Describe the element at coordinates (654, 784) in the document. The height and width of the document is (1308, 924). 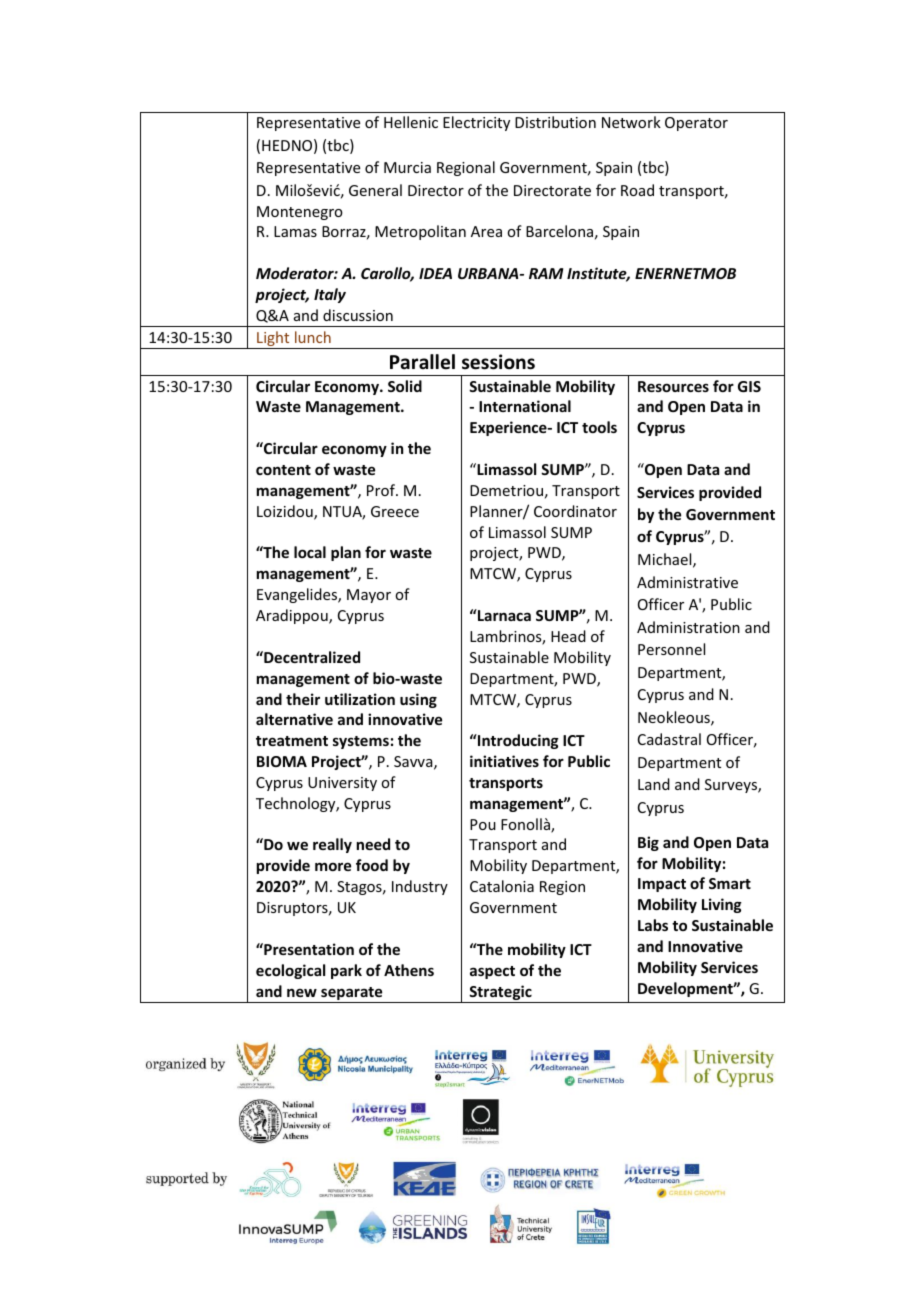
I see `Land` at that location.
